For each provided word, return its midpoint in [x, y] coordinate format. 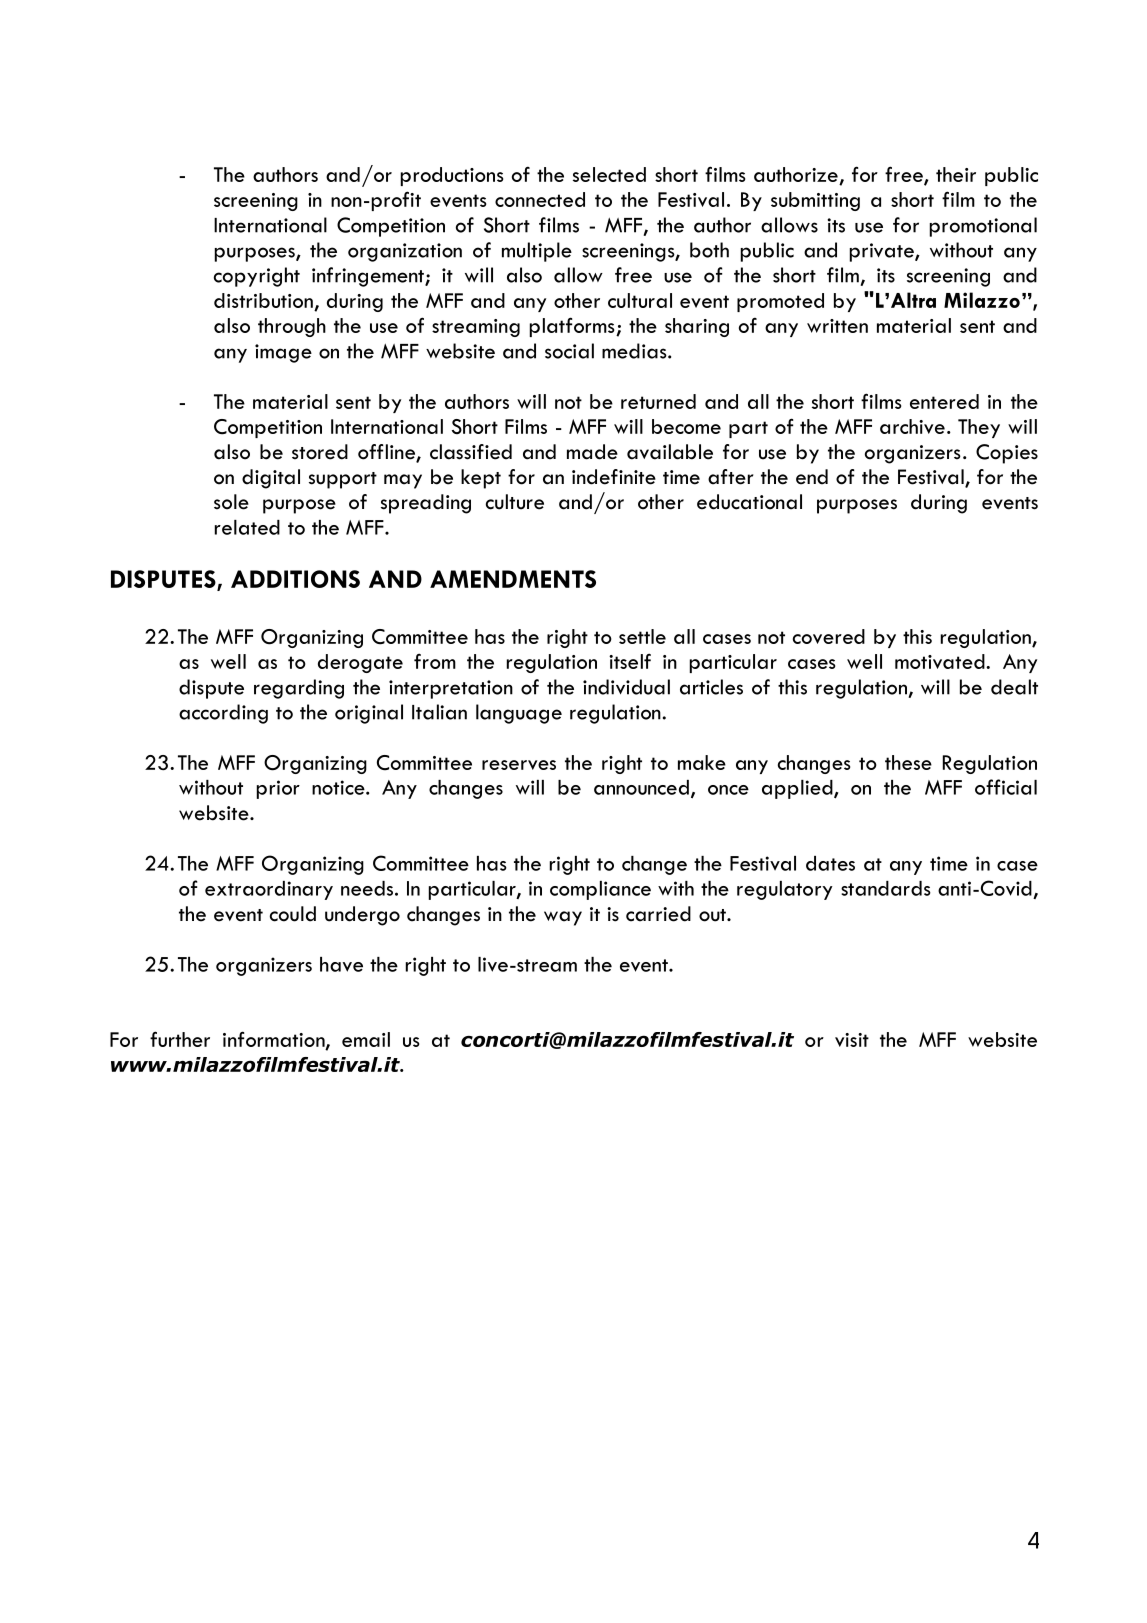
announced [641, 787]
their [956, 174]
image [283, 353]
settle [642, 636]
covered [829, 636]
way [563, 918]
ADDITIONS [295, 579]
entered [944, 401]
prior [278, 789]
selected [609, 174]
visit [852, 1040]
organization [405, 252]
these [908, 762]
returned [658, 401]
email [366, 1039]
